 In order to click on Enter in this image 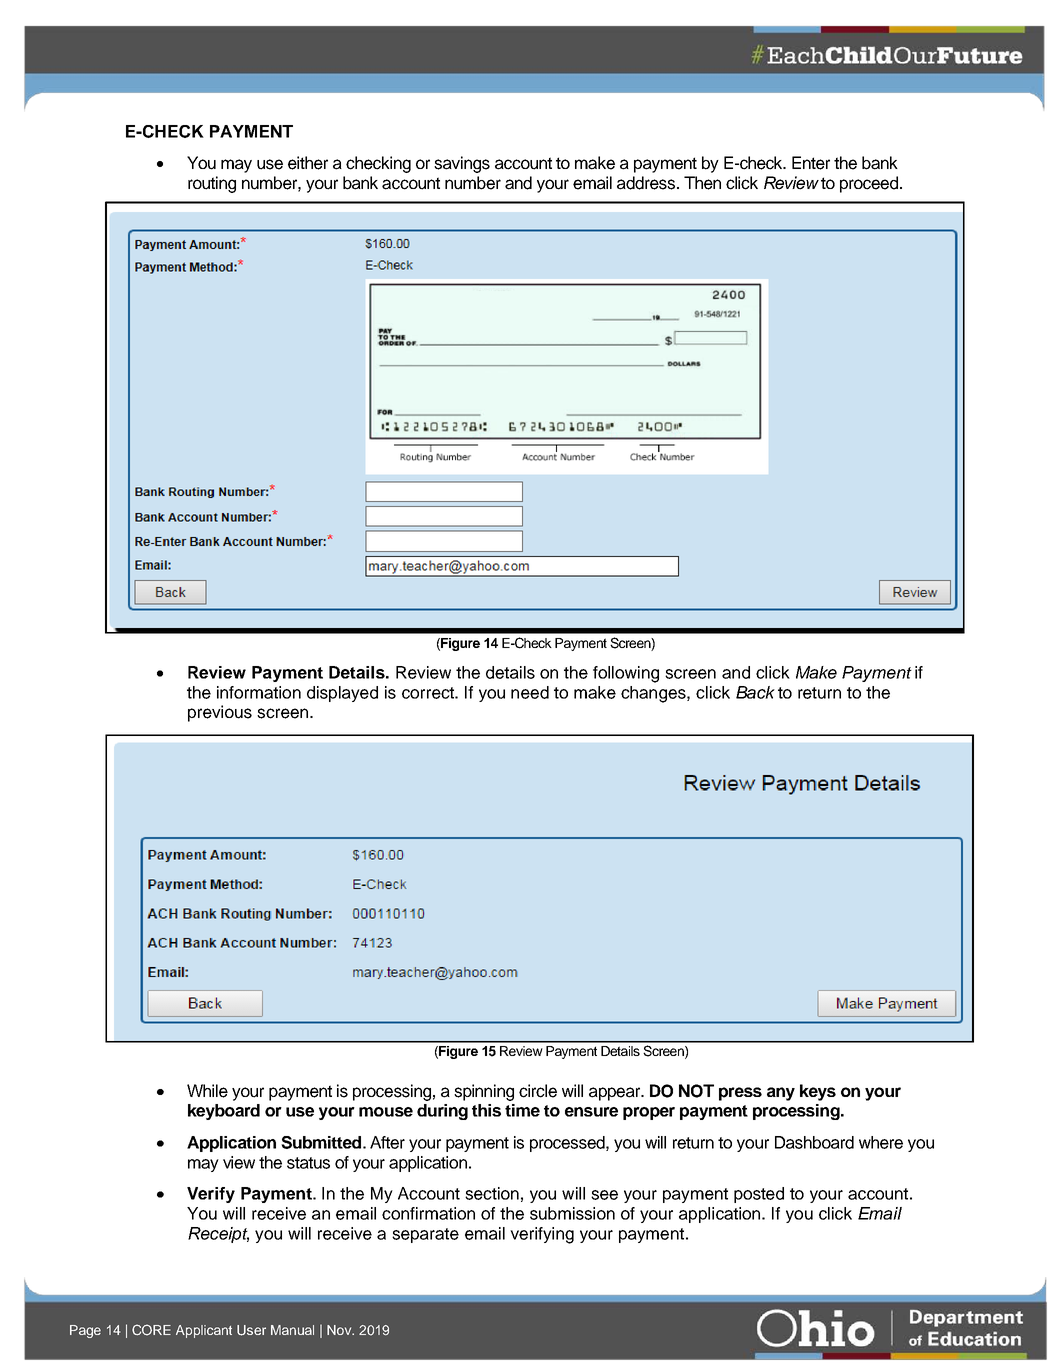, I will do `click(811, 163)`.
